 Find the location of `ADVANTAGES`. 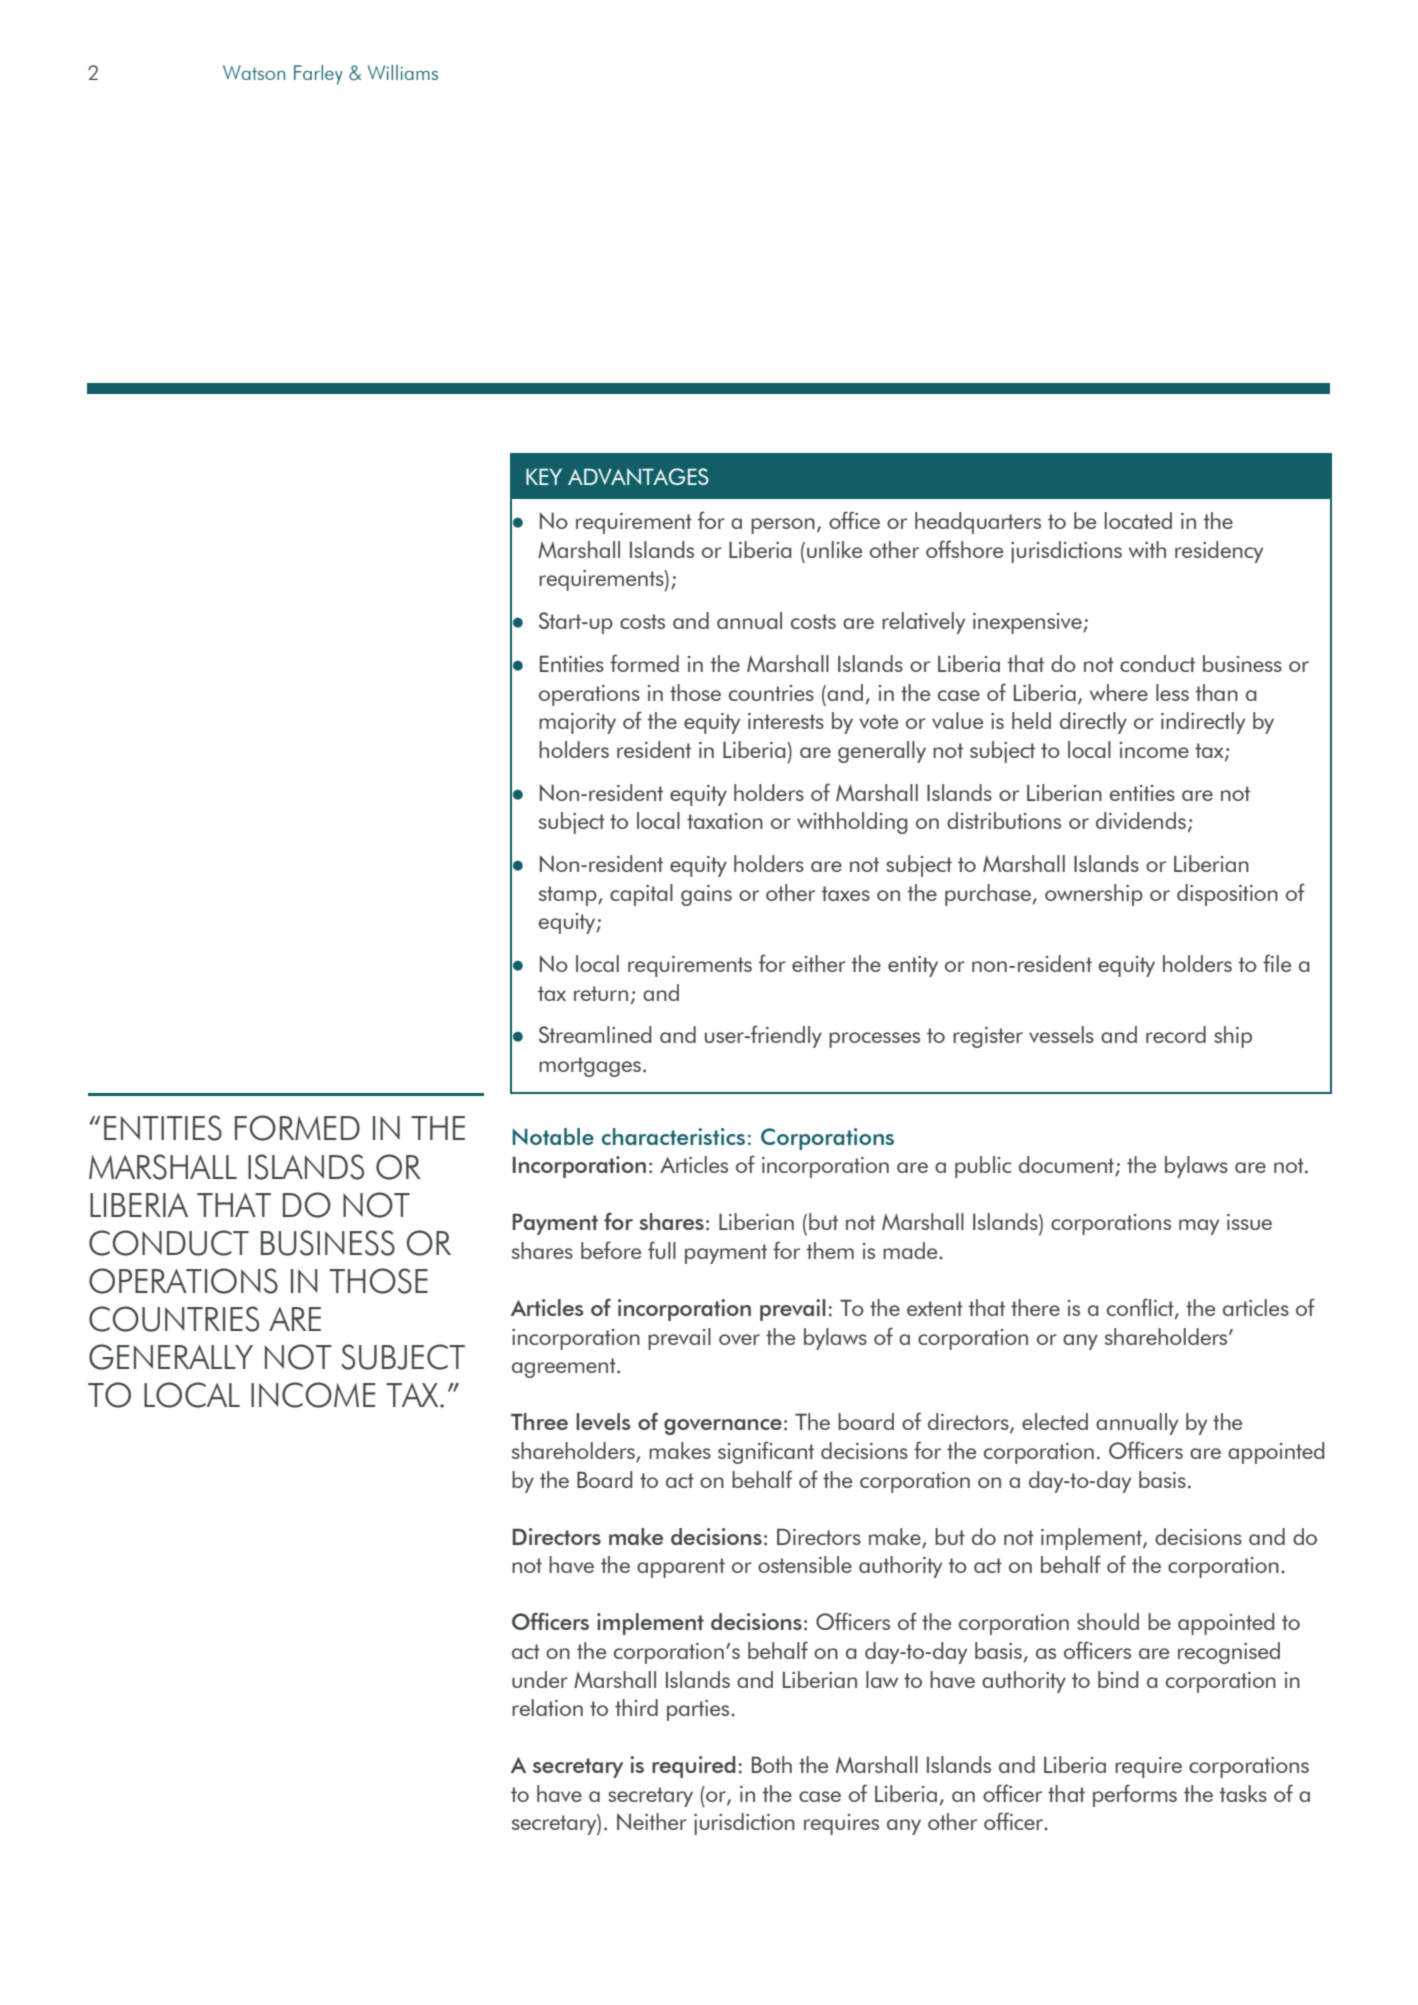

ADVANTAGES is located at coordinates (638, 476).
